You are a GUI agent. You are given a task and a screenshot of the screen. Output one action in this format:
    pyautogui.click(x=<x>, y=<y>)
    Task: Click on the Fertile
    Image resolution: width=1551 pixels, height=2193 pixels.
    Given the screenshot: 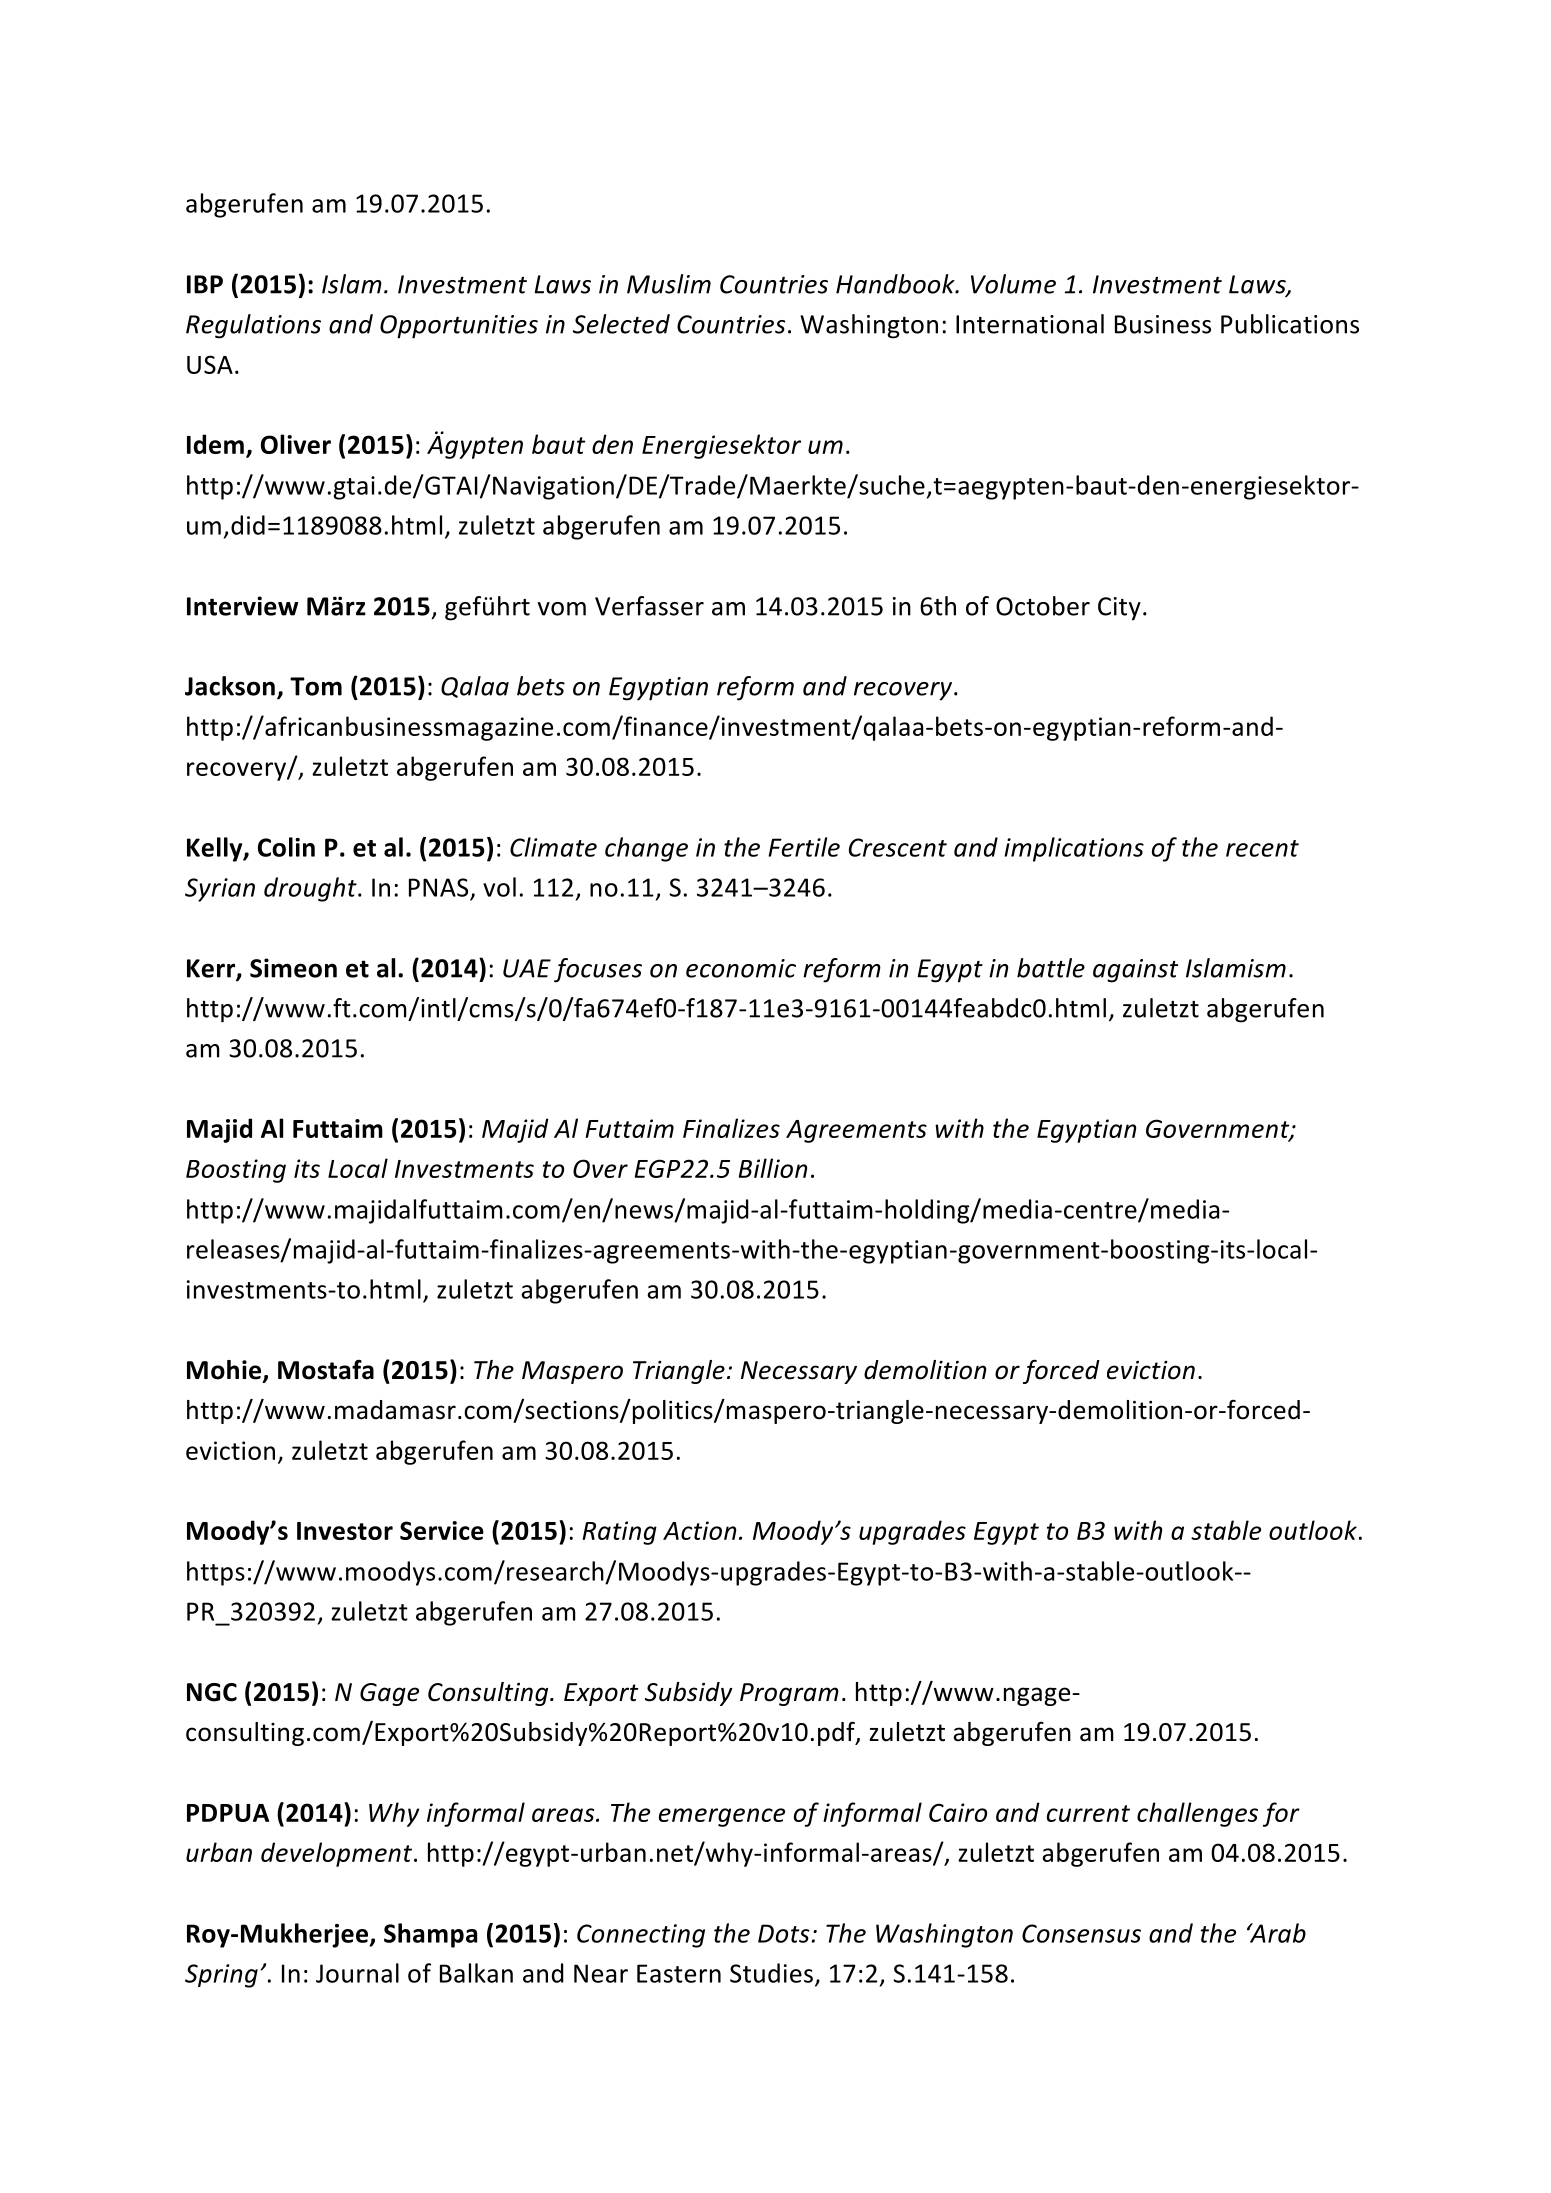 What is the action you would take?
    pyautogui.click(x=804, y=847)
